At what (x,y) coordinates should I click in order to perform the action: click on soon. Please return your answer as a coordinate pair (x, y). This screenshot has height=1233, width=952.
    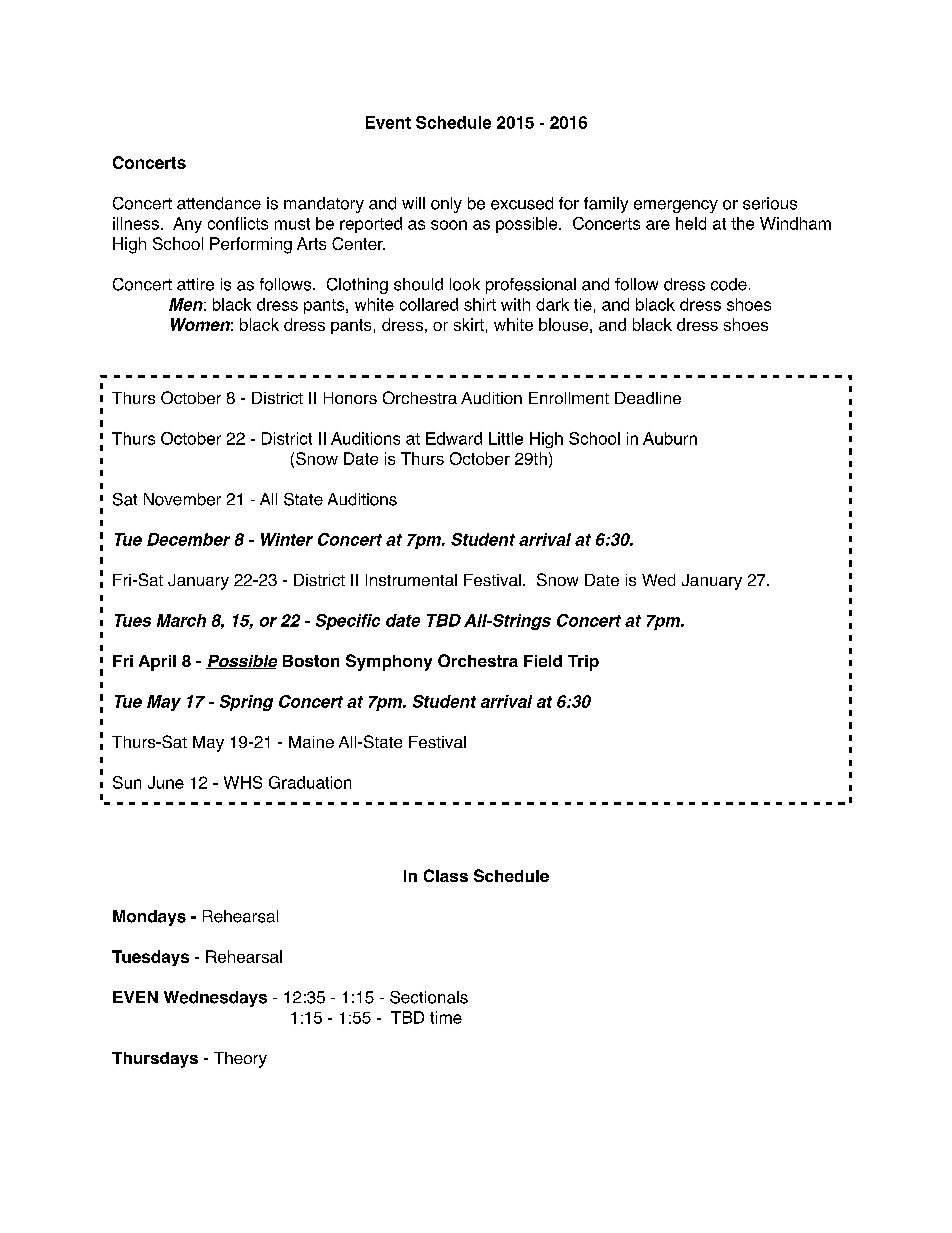
    Looking at the image, I should click on (449, 225).
